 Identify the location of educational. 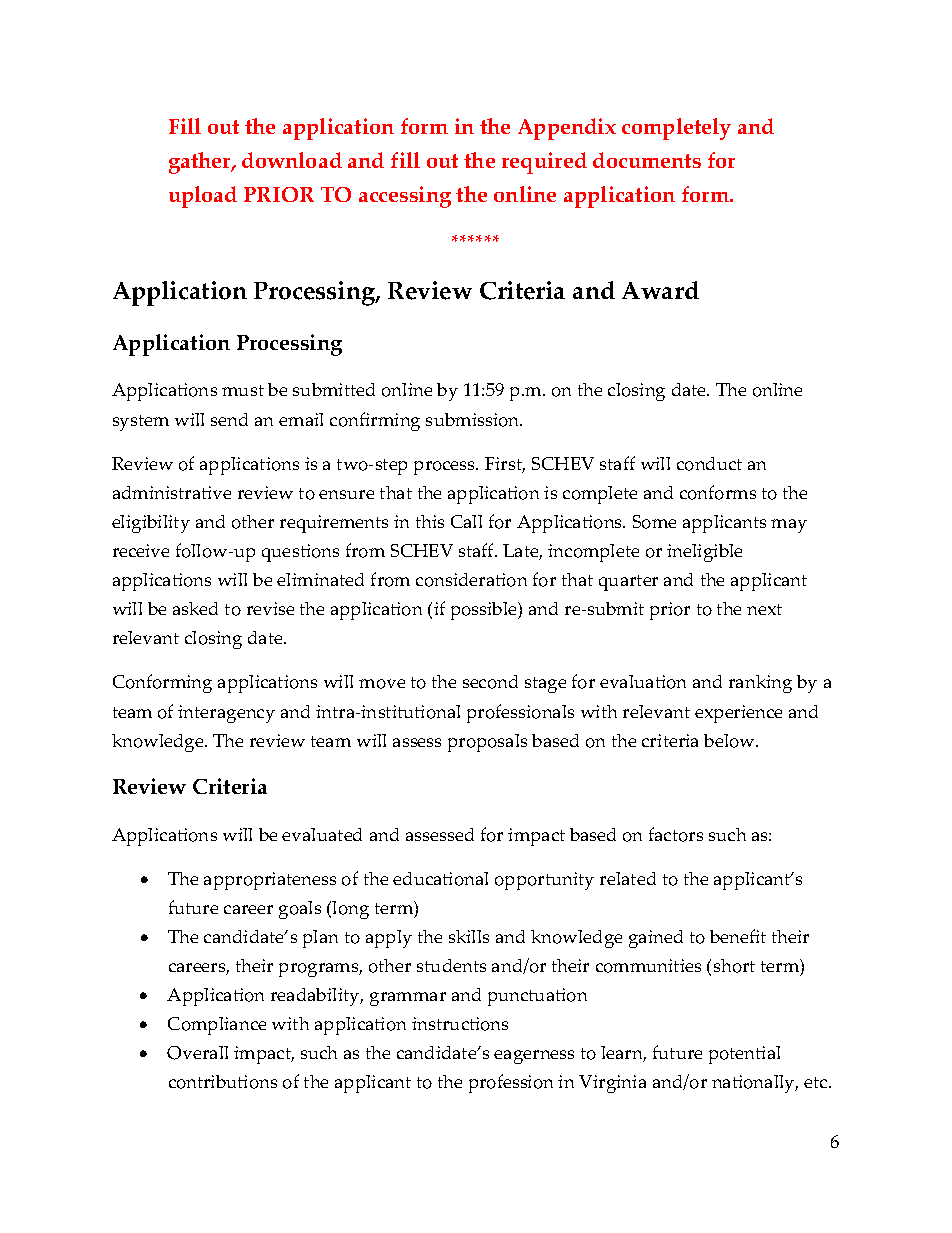
(440, 879).
